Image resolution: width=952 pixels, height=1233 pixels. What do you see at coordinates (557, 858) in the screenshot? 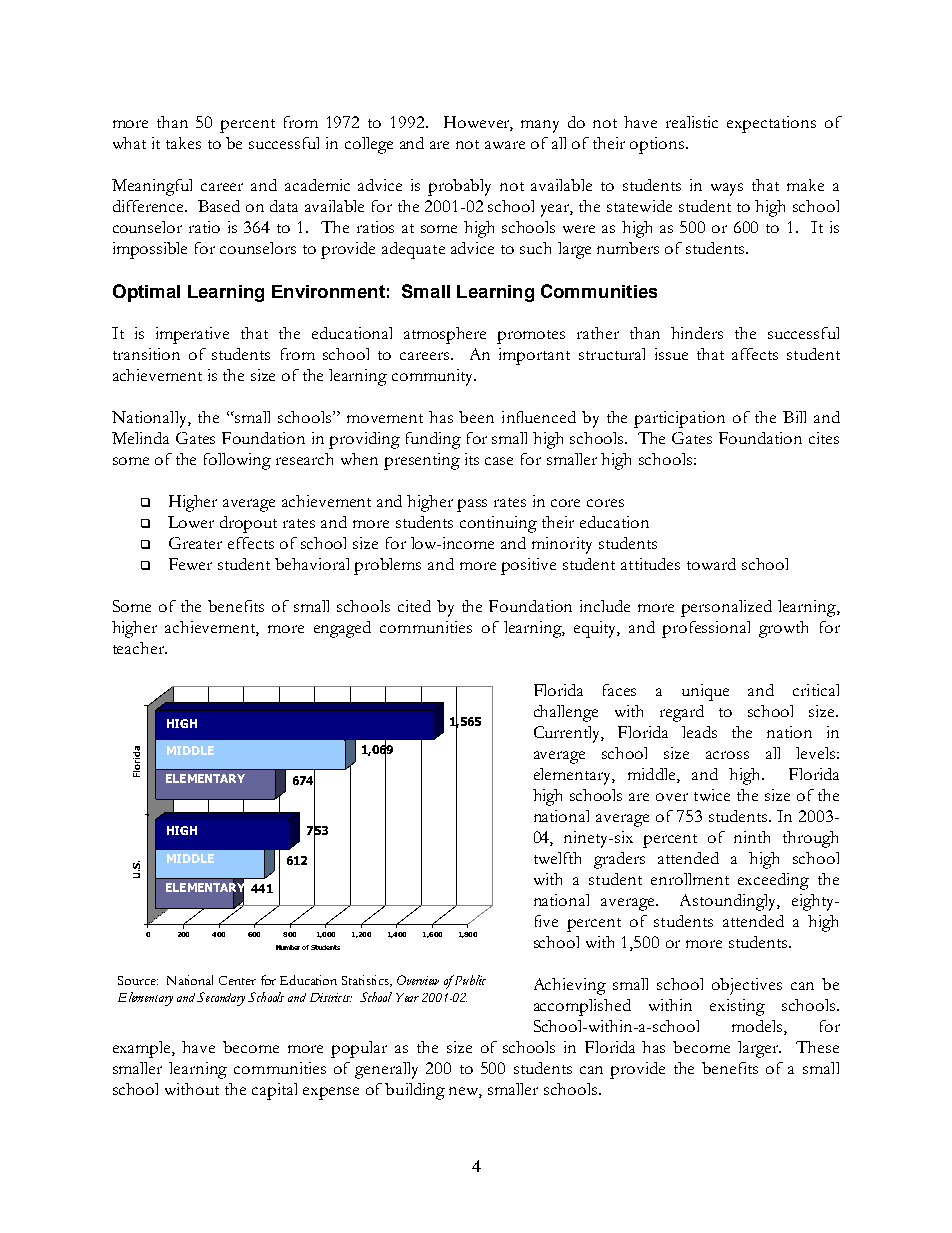
I see `twelfth` at bounding box center [557, 858].
